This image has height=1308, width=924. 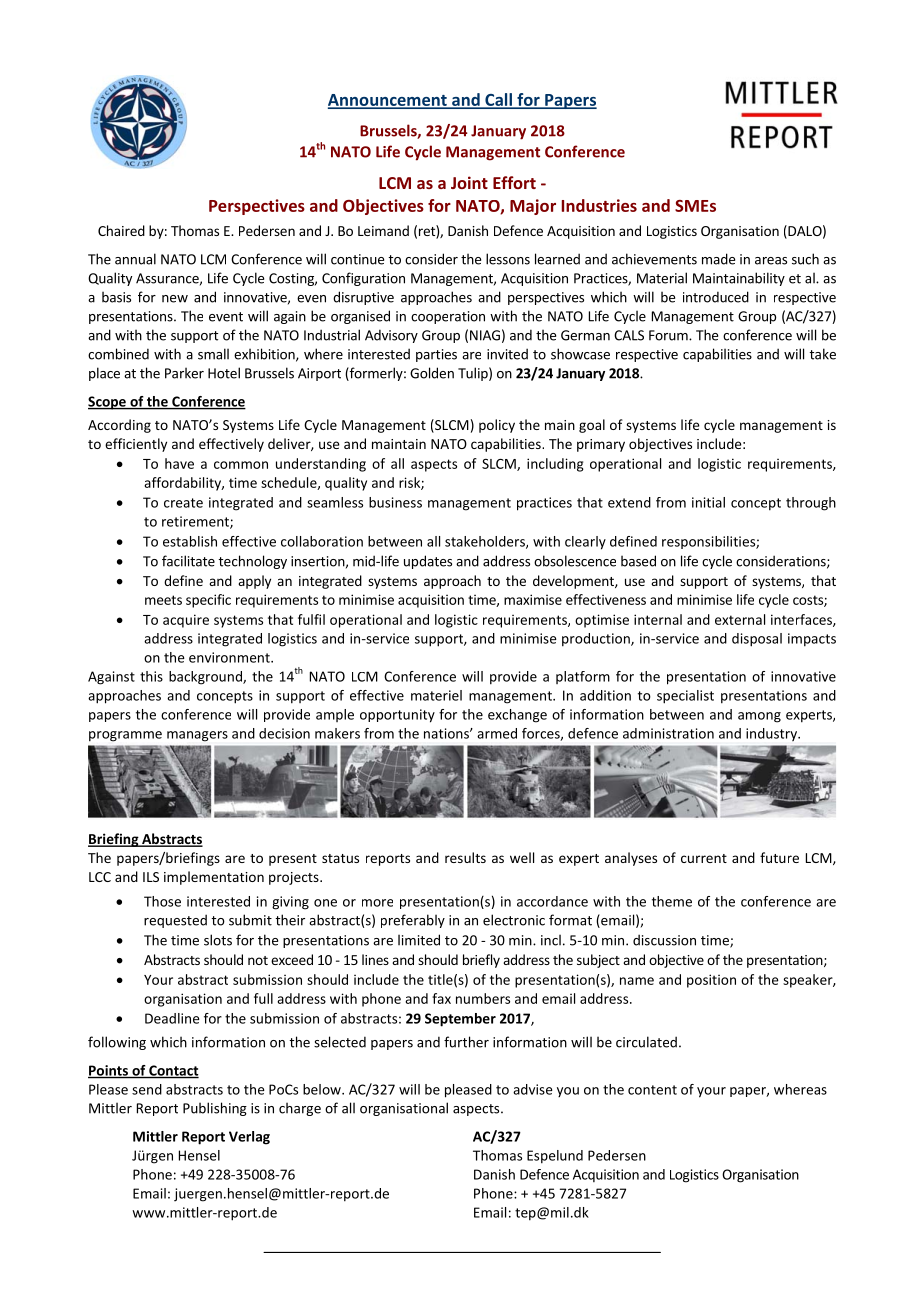 What do you see at coordinates (498, 100) in the image?
I see `Call` at bounding box center [498, 100].
